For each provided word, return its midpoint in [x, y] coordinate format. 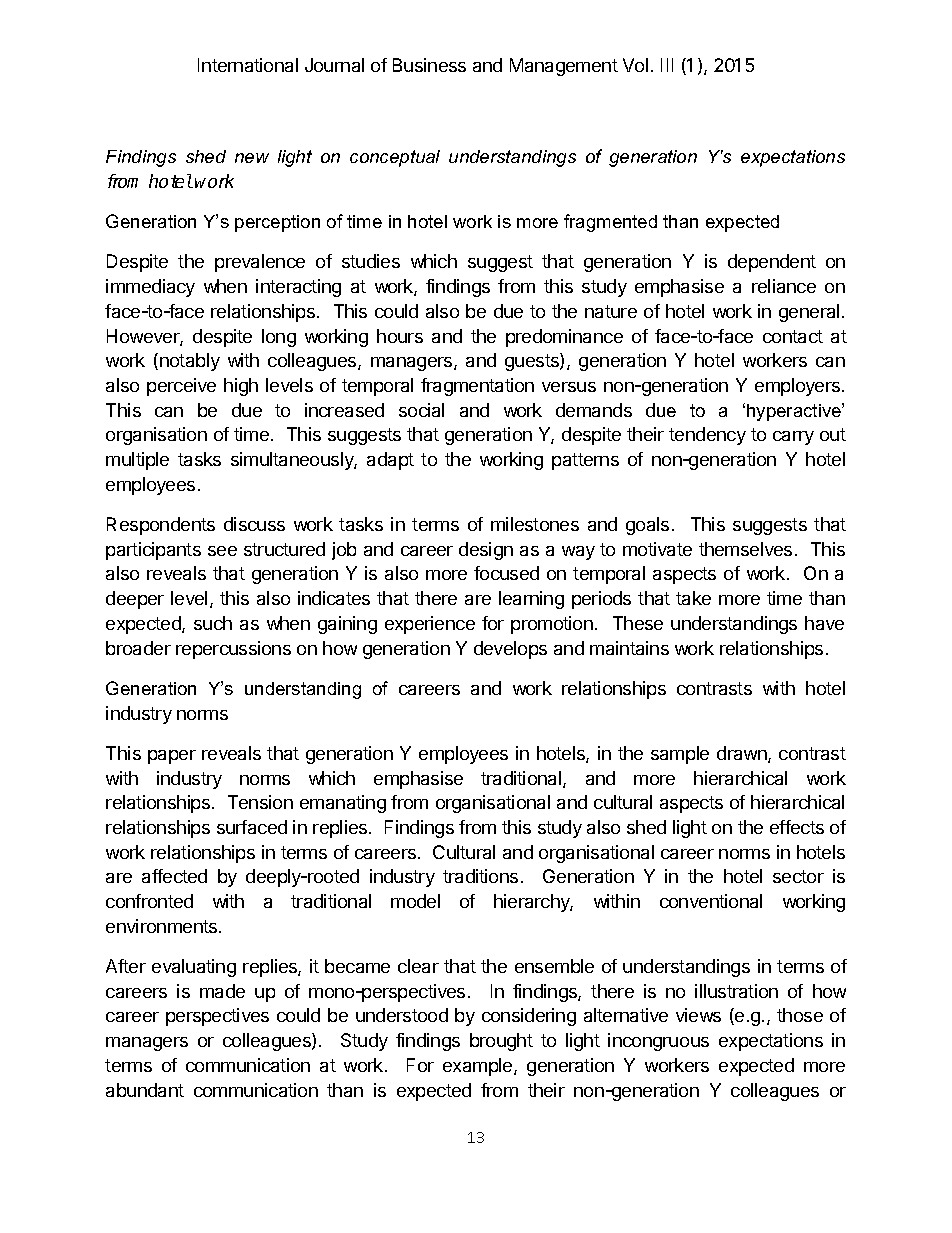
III [667, 65]
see [222, 551]
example [479, 1067]
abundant [145, 1090]
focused [506, 573]
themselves [745, 549]
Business [429, 65]
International [248, 65]
